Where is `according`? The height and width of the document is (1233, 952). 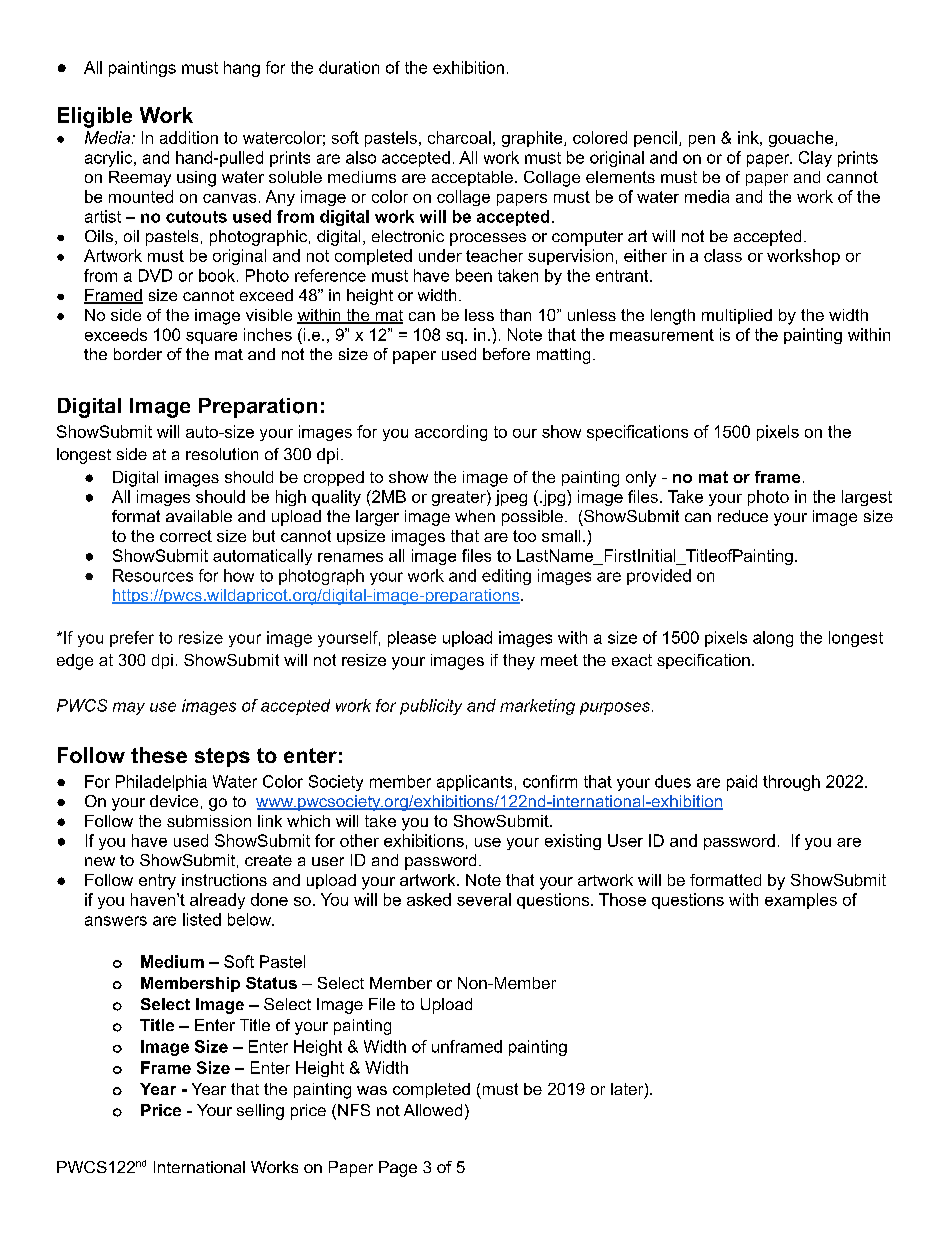 according is located at coordinates (451, 433).
